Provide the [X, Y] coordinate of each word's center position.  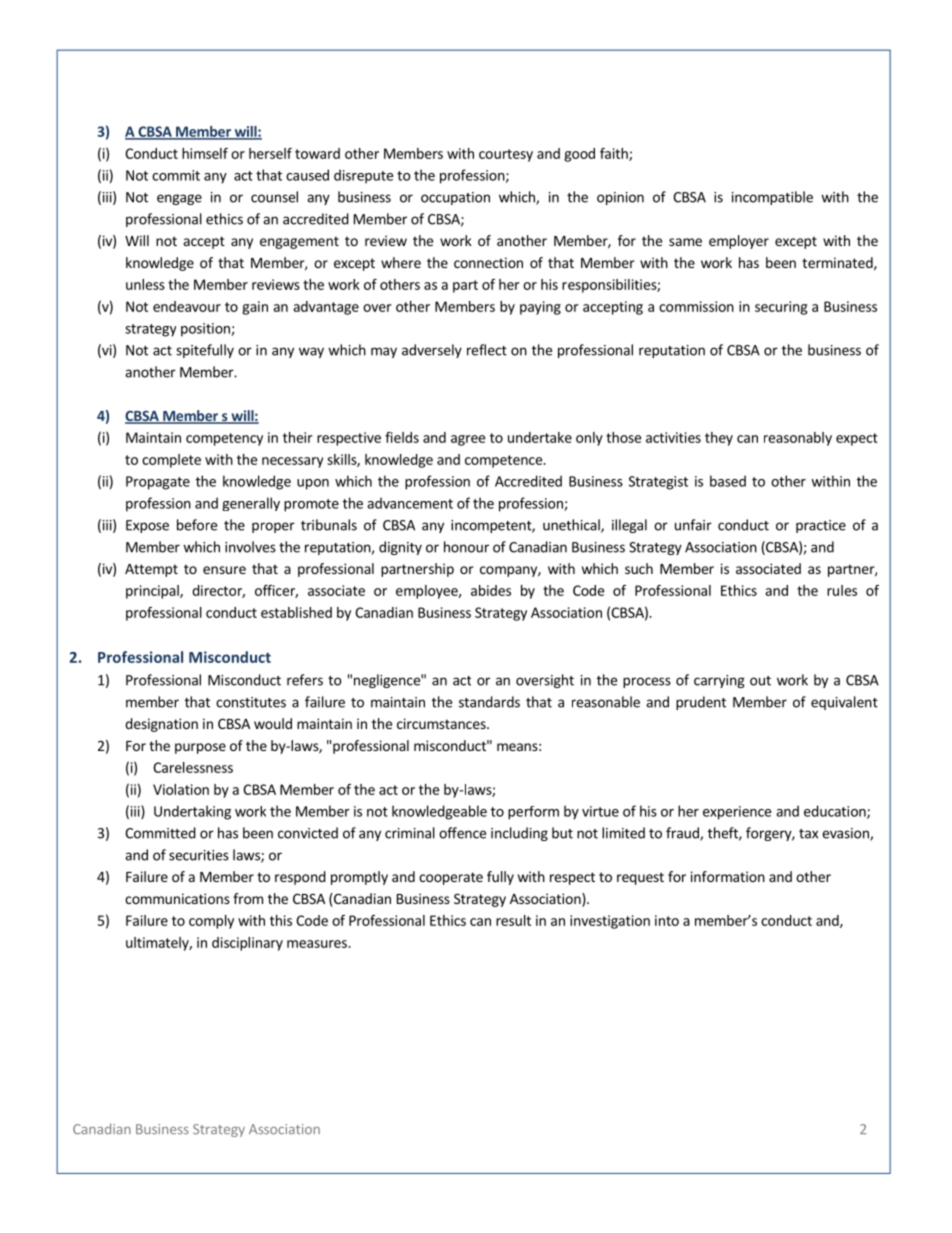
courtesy [506, 155]
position [206, 330]
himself [205, 153]
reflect [487, 350]
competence [504, 461]
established [296, 612]
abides [491, 590]
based [728, 481]
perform [533, 813]
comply [211, 922]
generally [251, 504]
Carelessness [193, 767]
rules [842, 590]
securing [781, 308]
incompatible [772, 198]
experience [737, 813]
